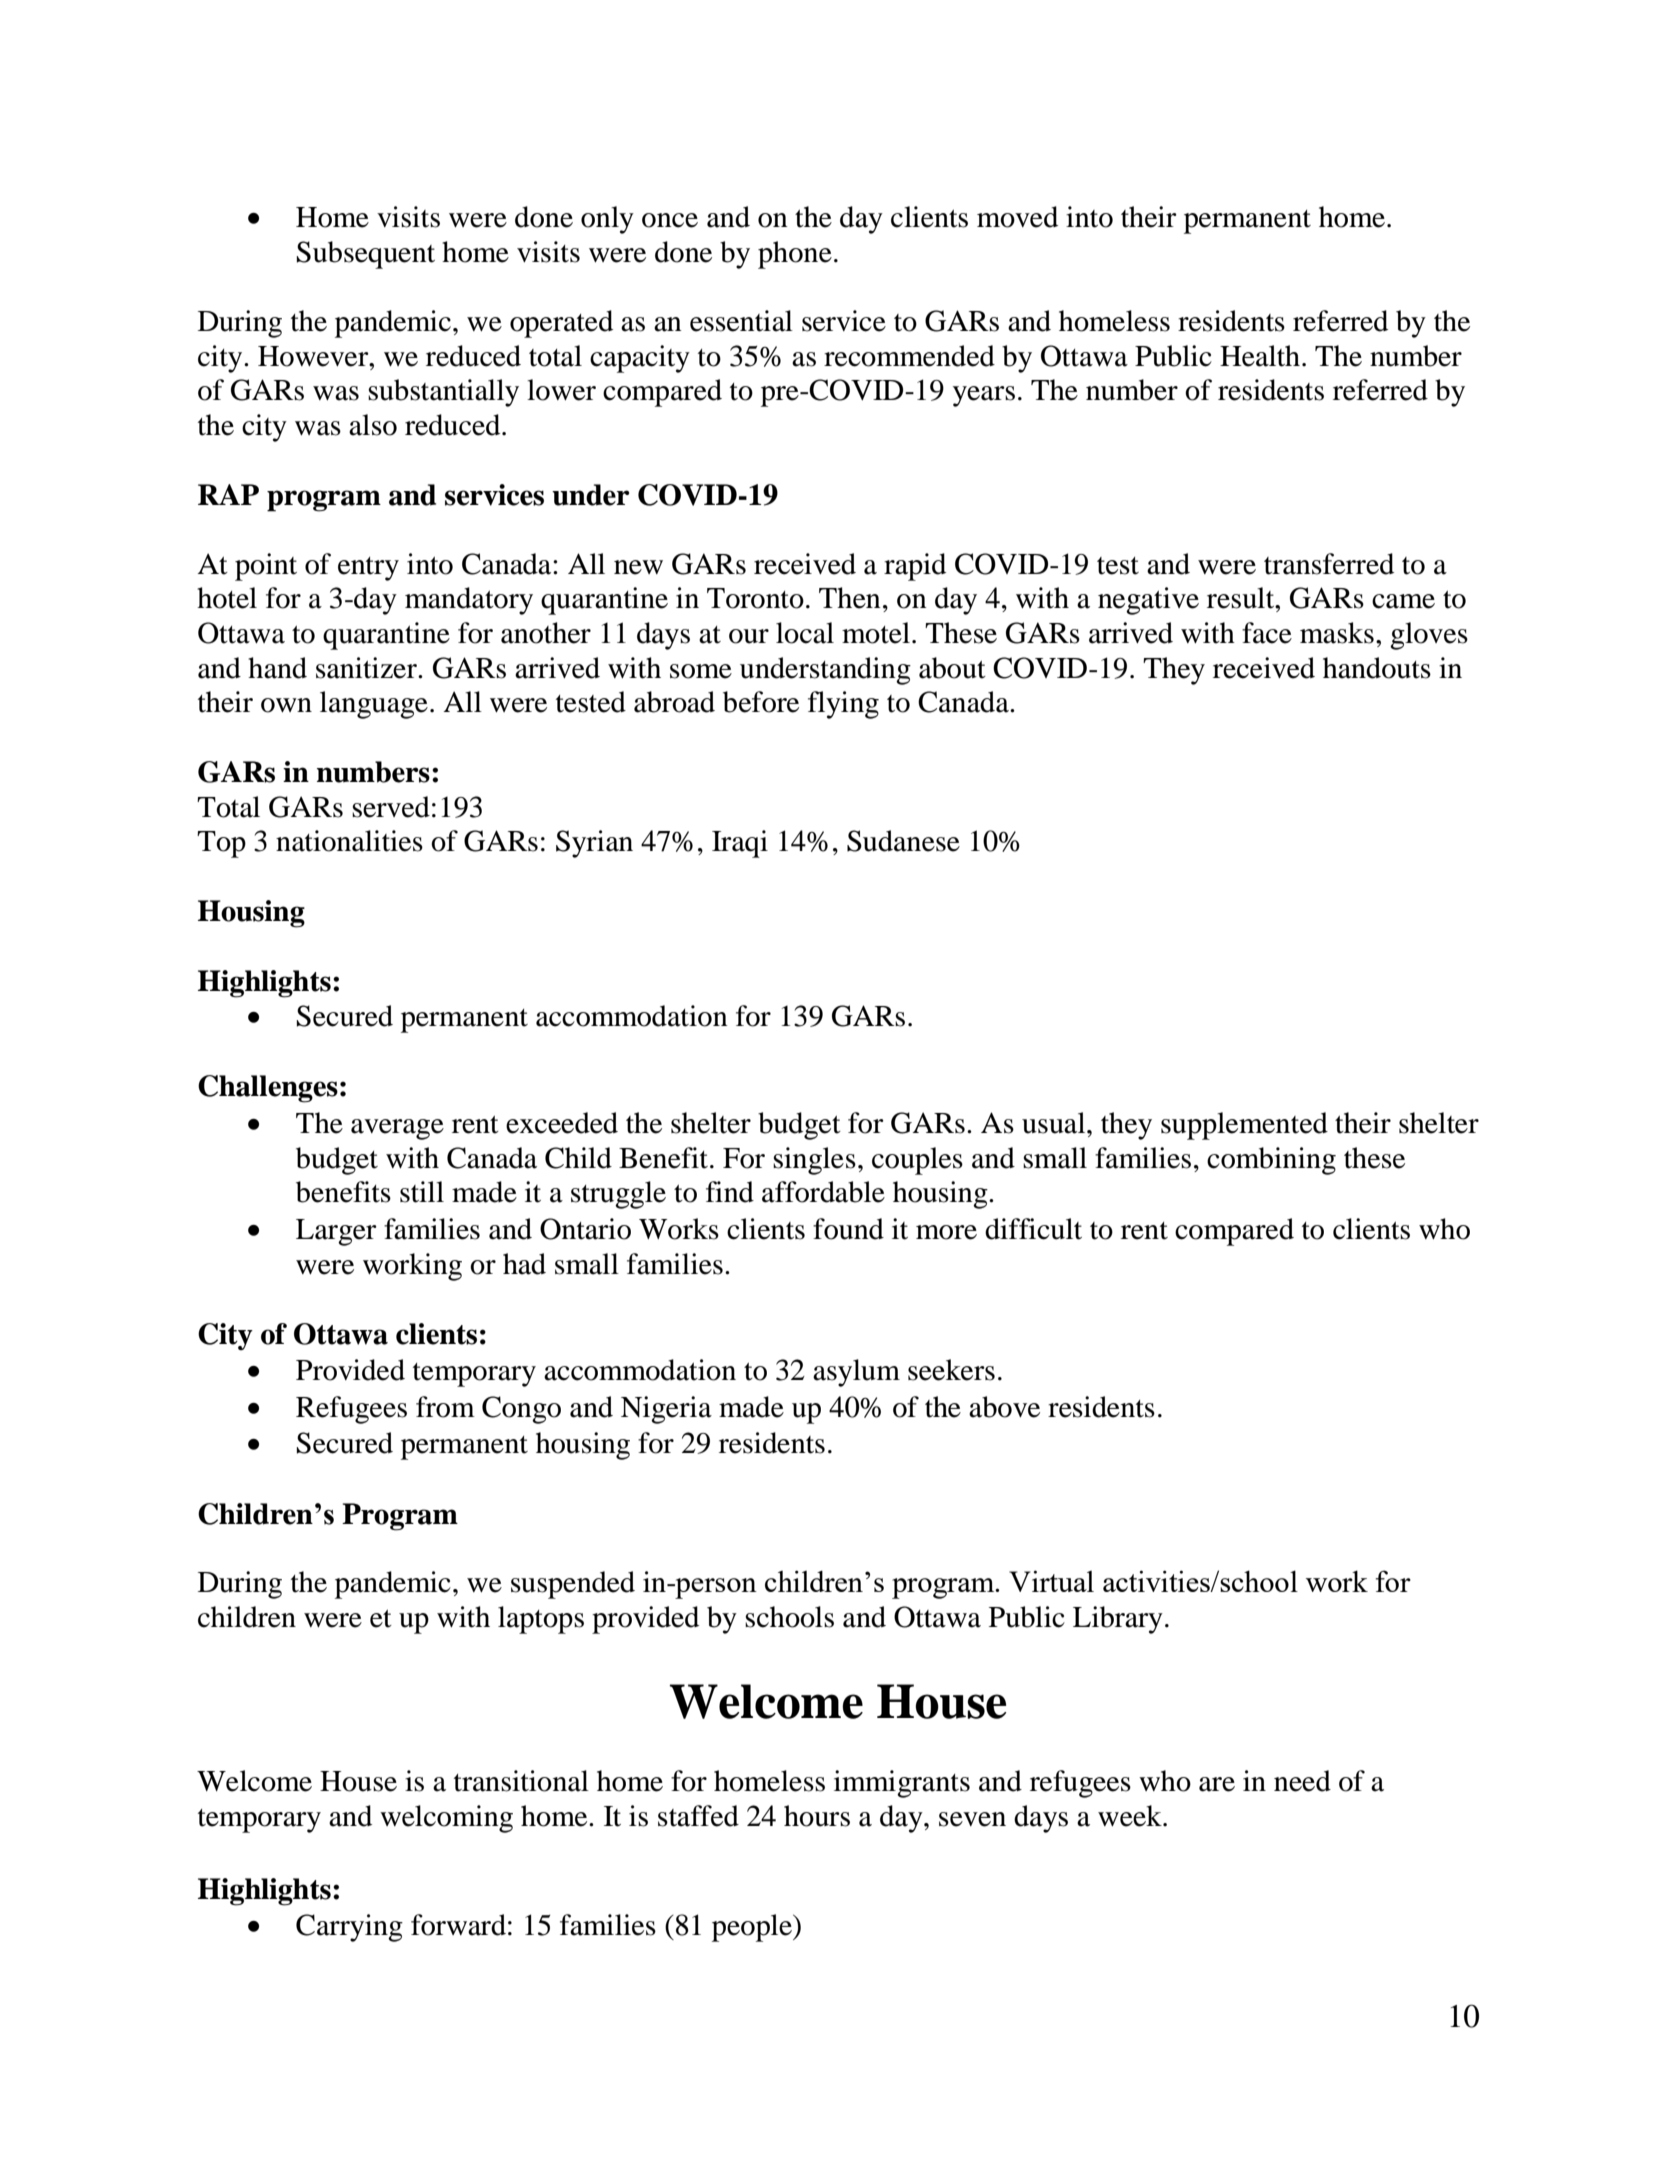 The height and width of the screenshot is (2171, 1677). I want to click on nationalities, so click(349, 841).
